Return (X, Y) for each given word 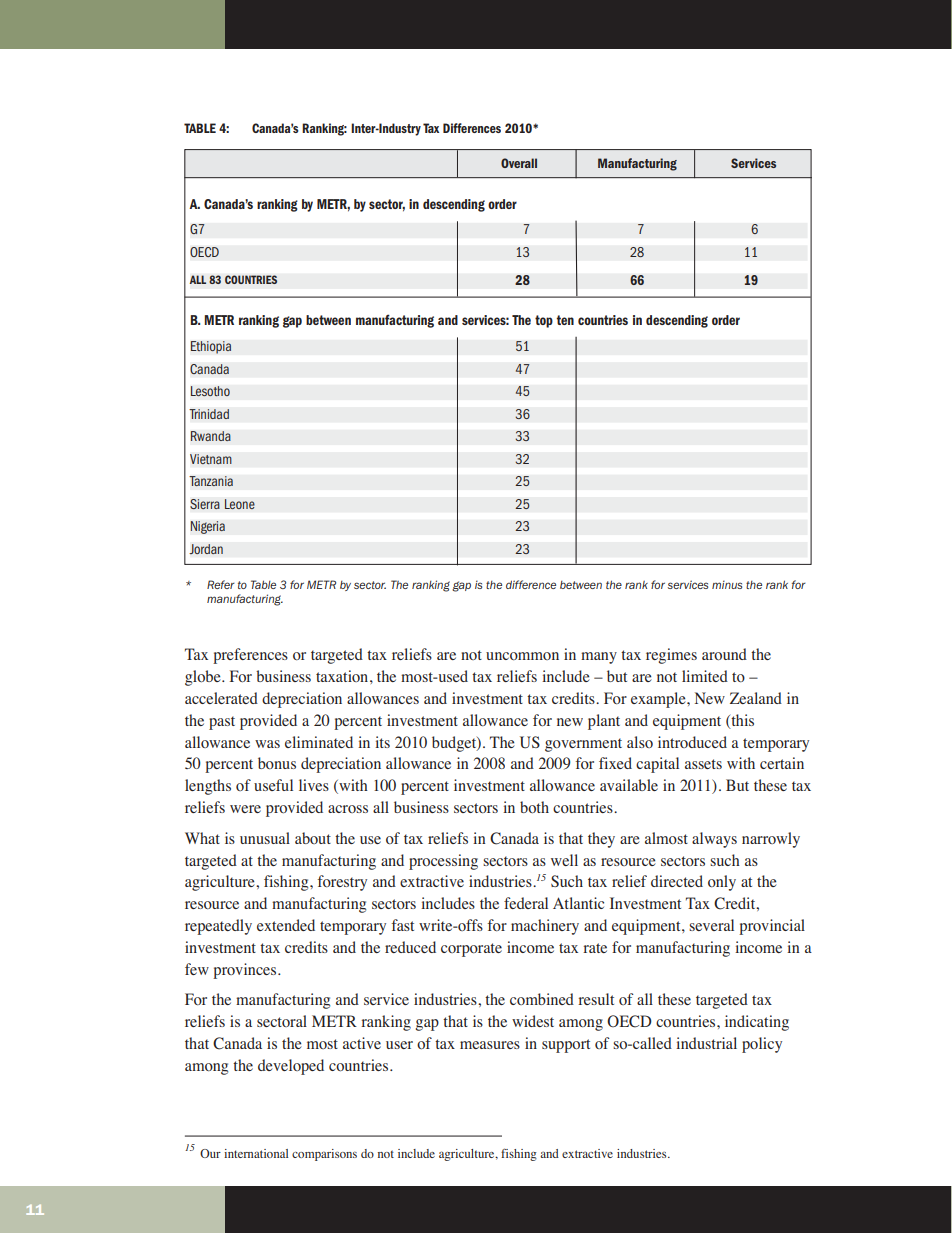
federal (526, 903)
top (544, 321)
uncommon (522, 656)
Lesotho (210, 391)
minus (727, 584)
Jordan (206, 549)
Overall (519, 163)
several (711, 925)
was (267, 744)
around (724, 654)
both (534, 807)
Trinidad (209, 414)
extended (286, 925)
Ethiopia (210, 347)
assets (703, 764)
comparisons (324, 1155)
